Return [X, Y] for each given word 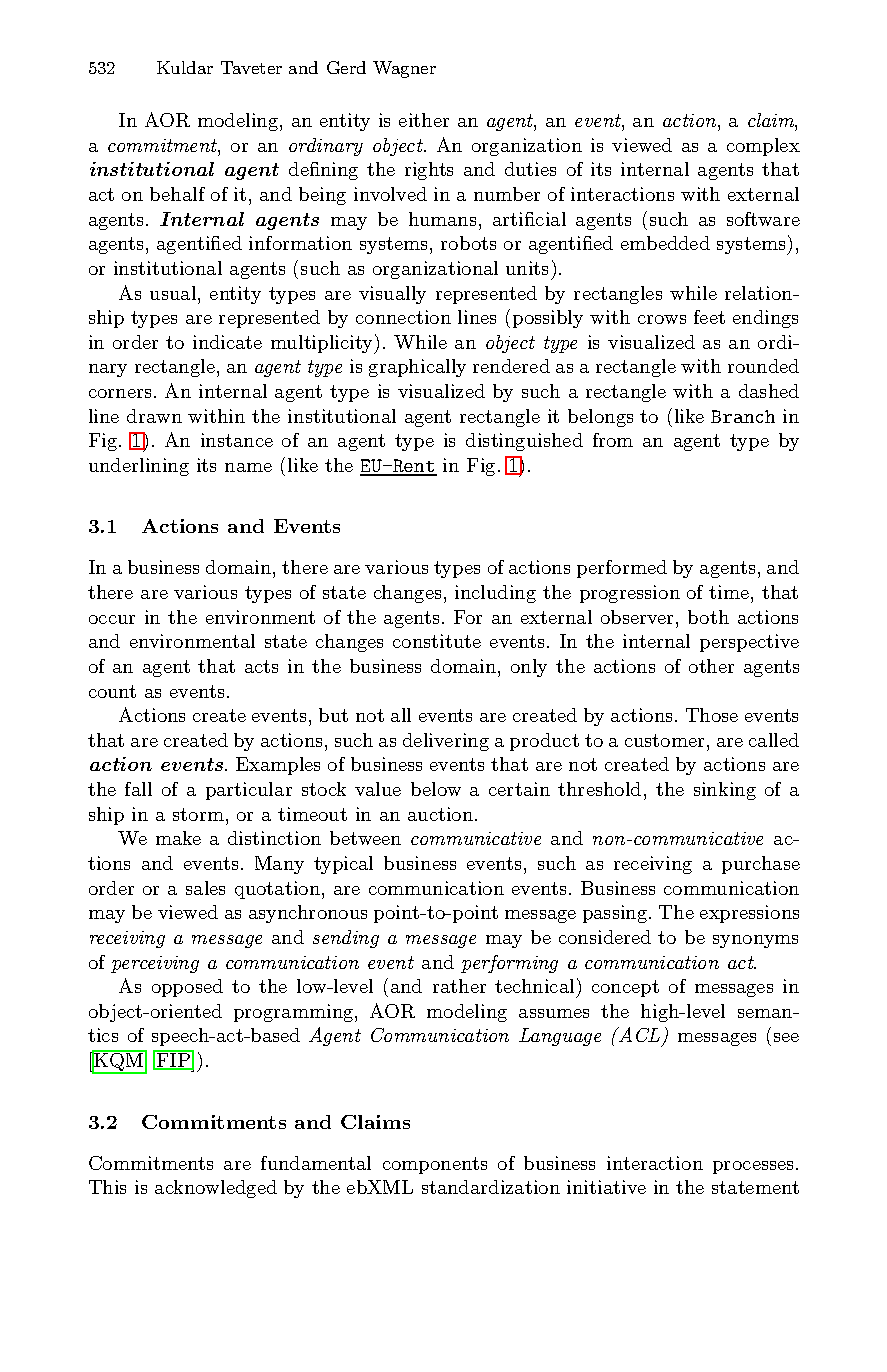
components [435, 1165]
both [708, 617]
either [424, 120]
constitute [437, 641]
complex [763, 147]
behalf [177, 194]
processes [753, 1167]
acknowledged [216, 1189]
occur [112, 619]
